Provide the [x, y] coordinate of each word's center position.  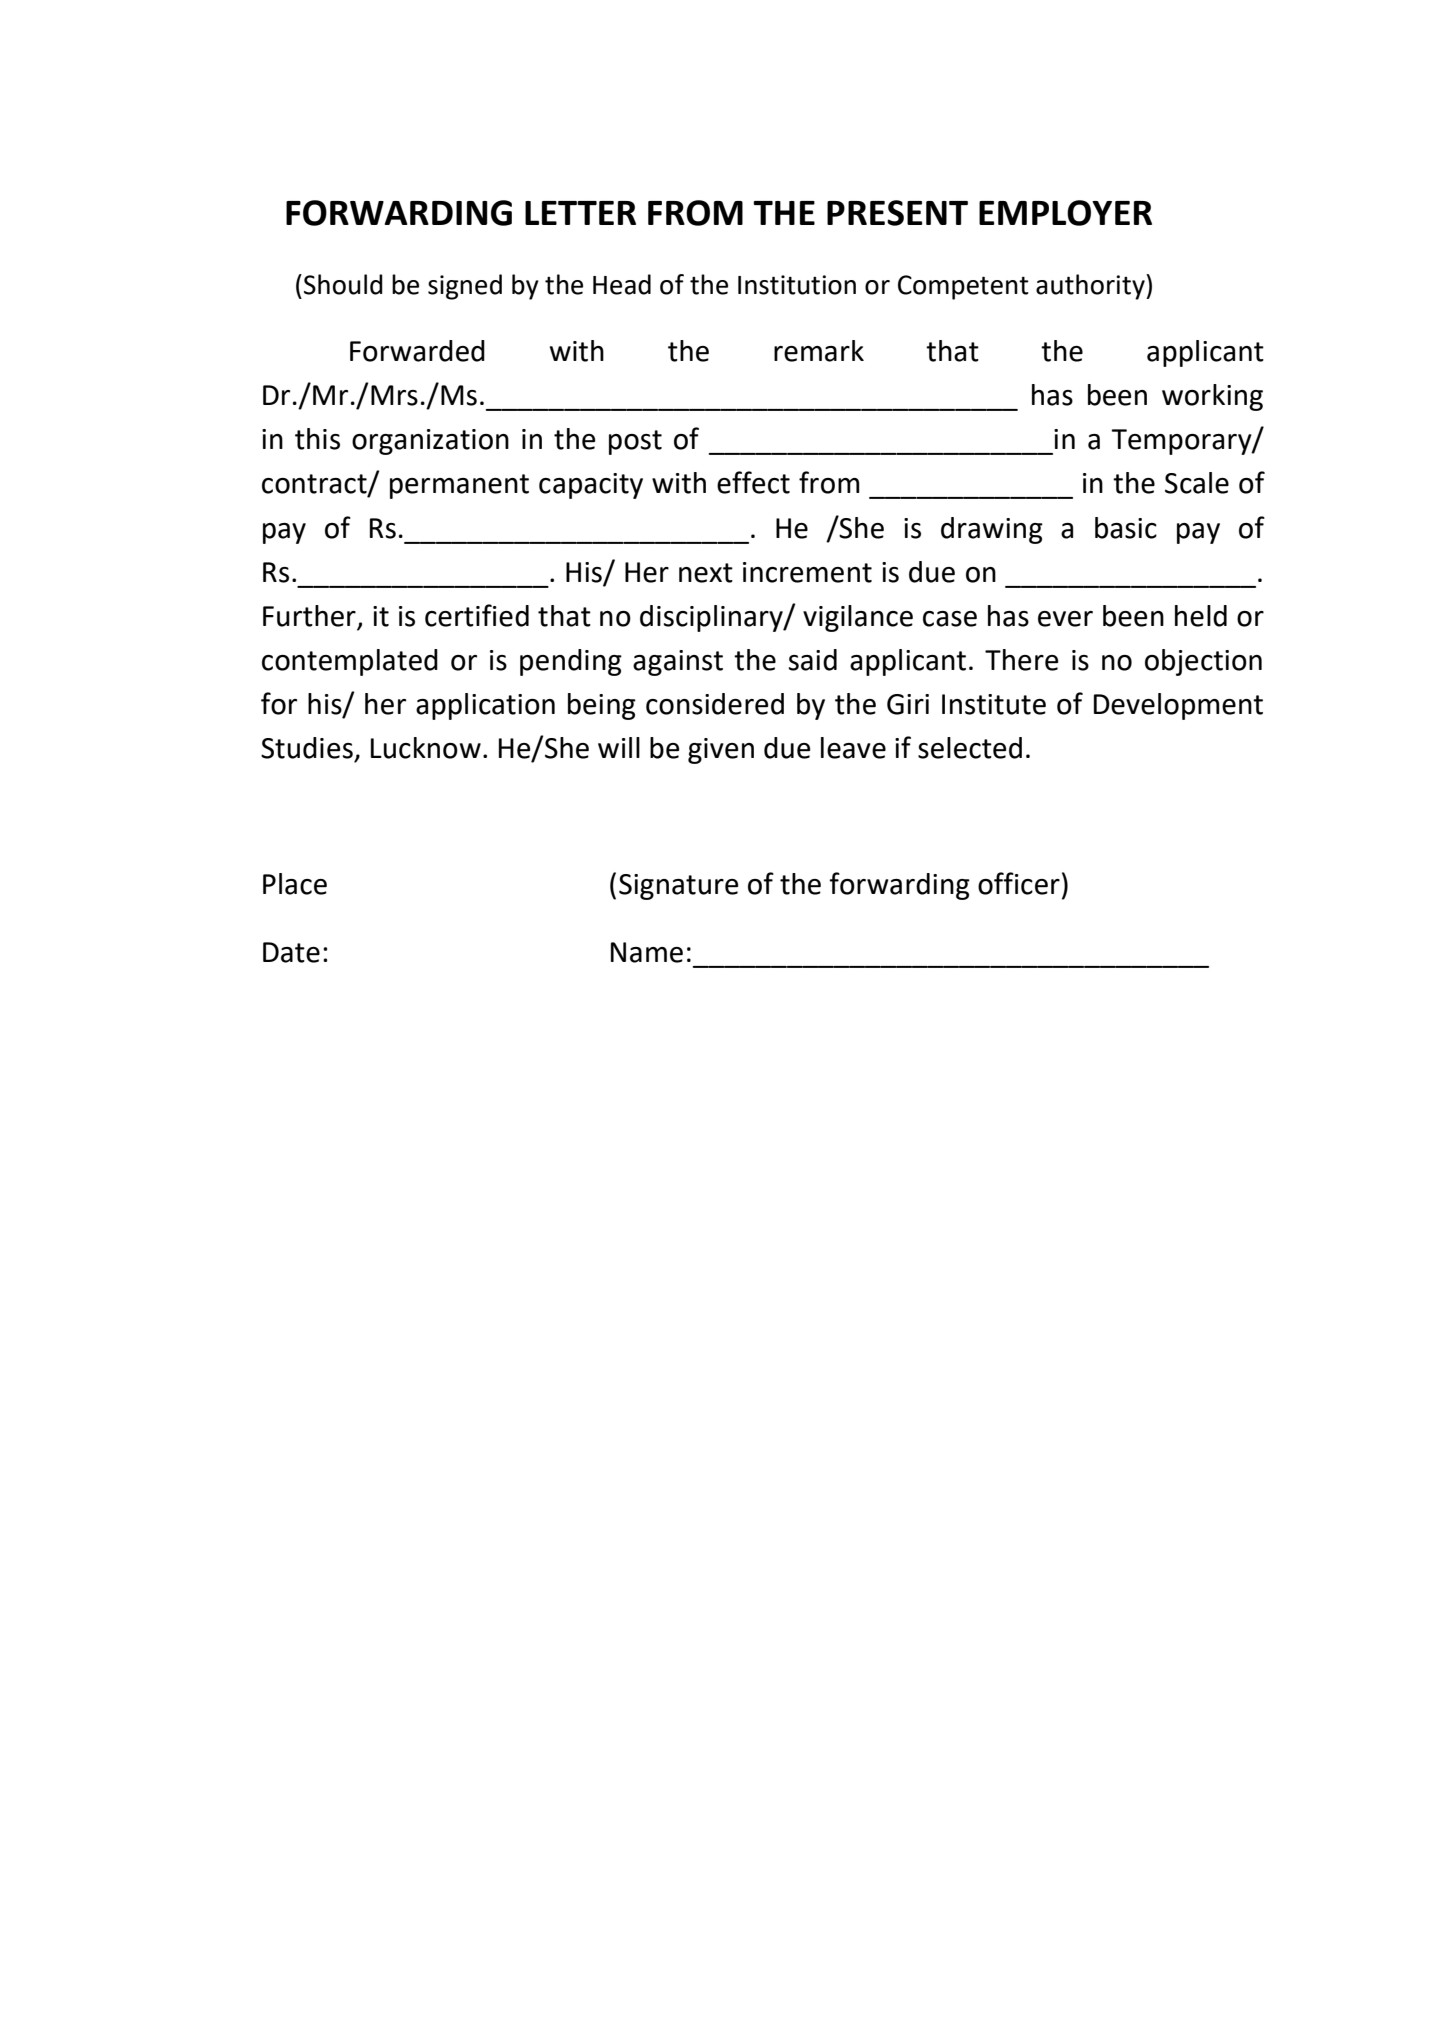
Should [343, 284]
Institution [797, 285]
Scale [1197, 483]
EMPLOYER [1065, 213]
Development [1178, 706]
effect [753, 482]
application [485, 706]
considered [715, 704]
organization [430, 442]
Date [291, 952]
